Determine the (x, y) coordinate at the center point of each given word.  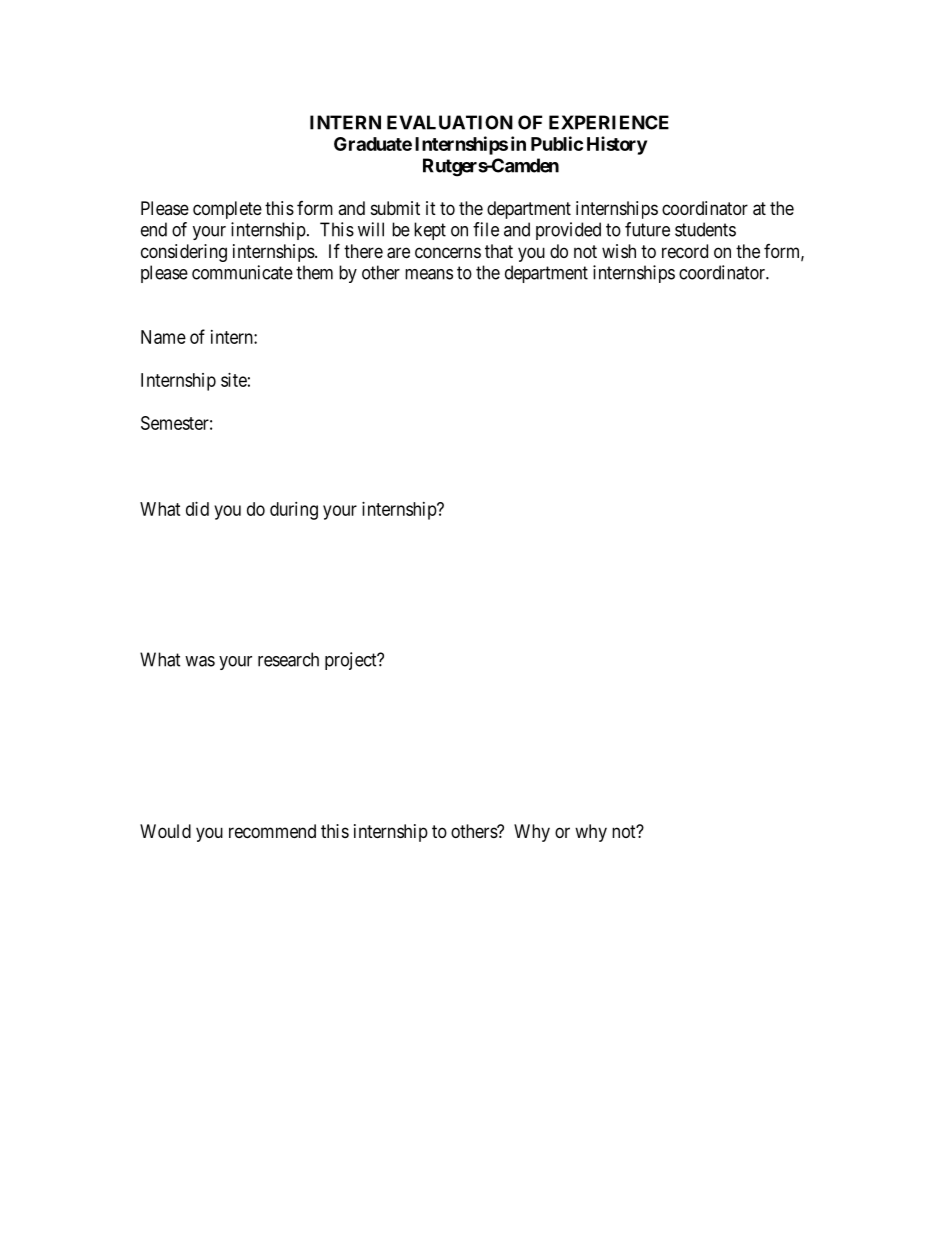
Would (165, 831)
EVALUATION (450, 122)
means (429, 274)
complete (227, 210)
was (200, 661)
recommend (272, 831)
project (352, 661)
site (234, 380)
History (617, 145)
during (294, 511)
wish (619, 251)
